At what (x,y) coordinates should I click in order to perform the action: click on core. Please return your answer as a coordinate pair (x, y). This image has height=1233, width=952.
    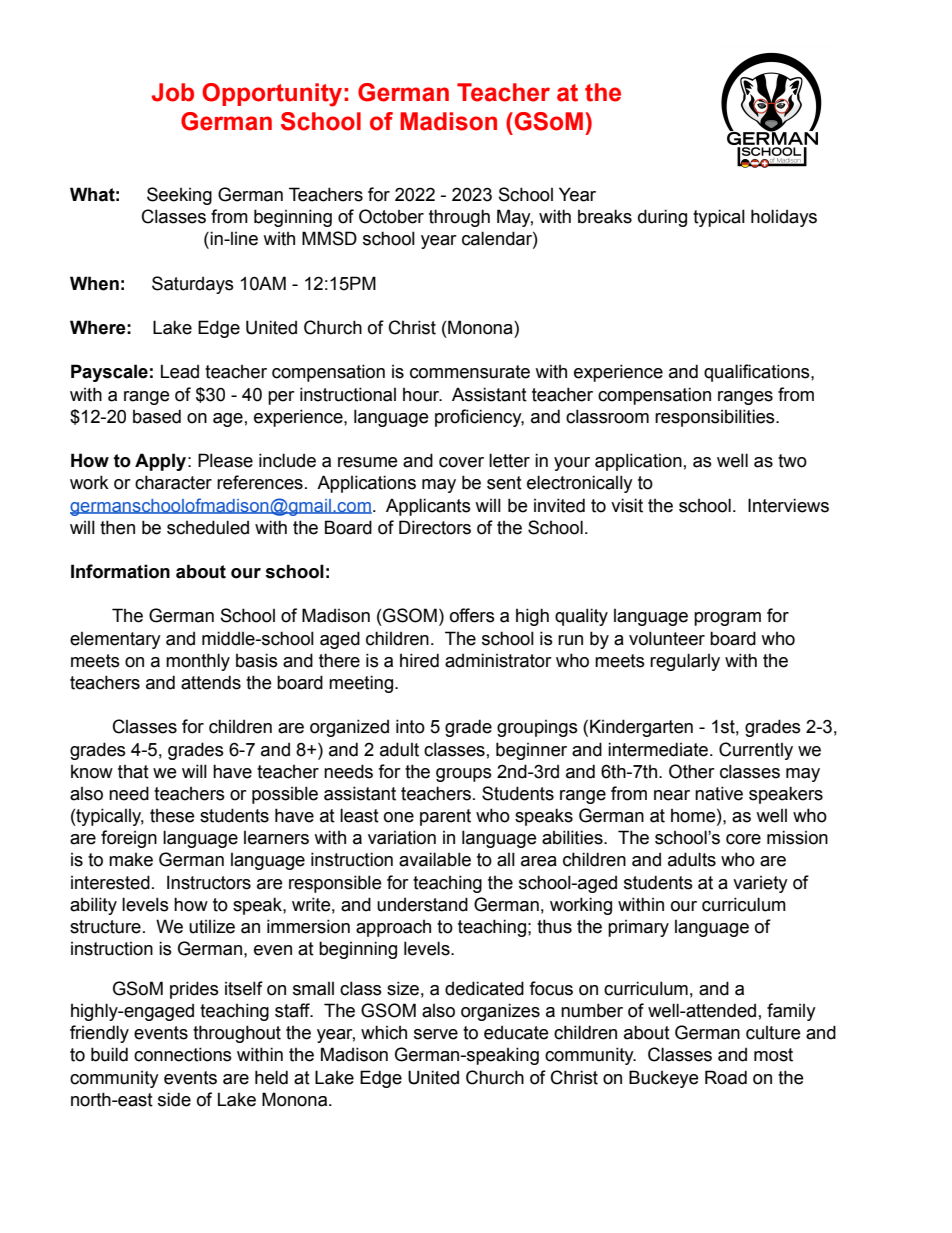
    Looking at the image, I should click on (743, 839).
